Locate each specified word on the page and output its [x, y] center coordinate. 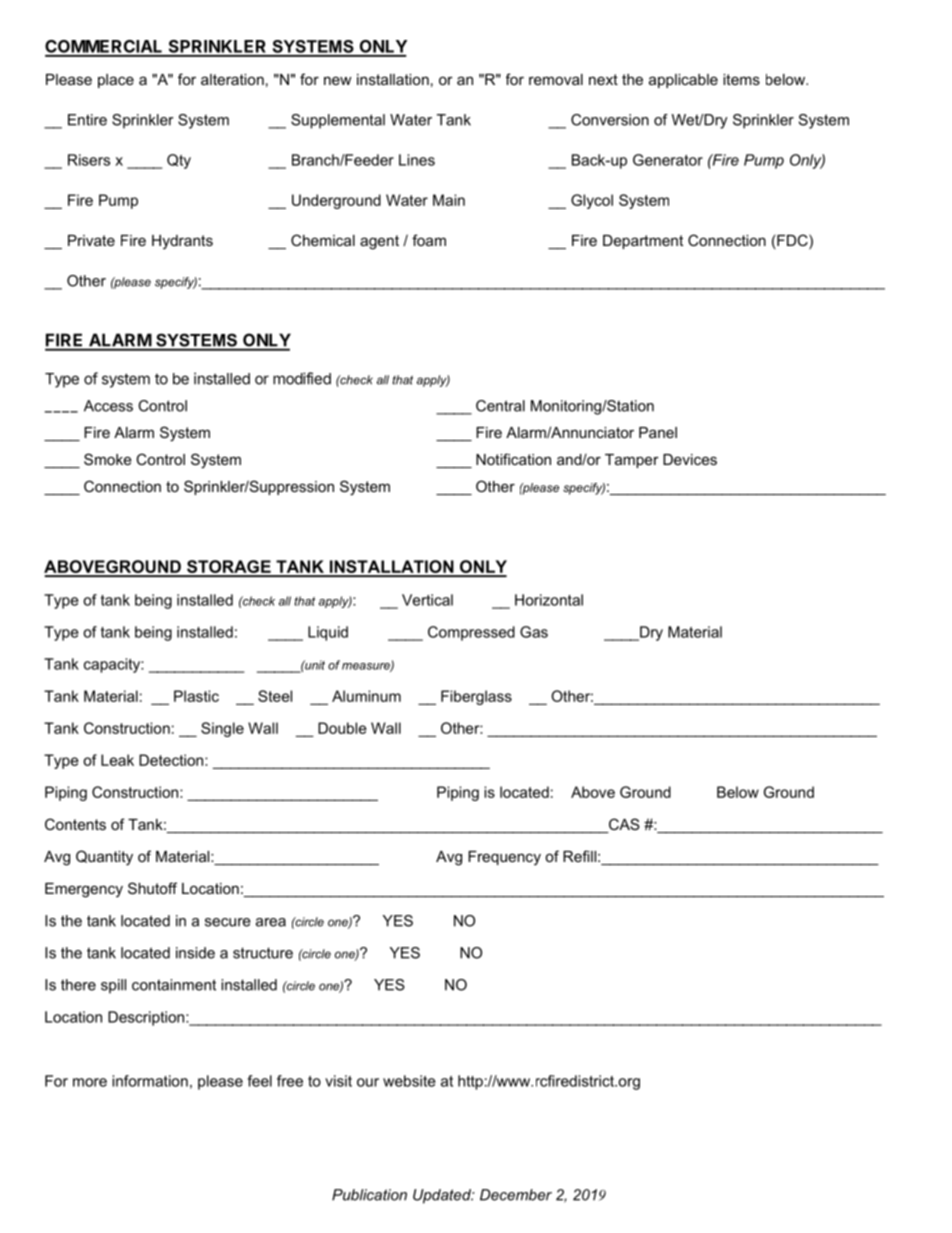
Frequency [504, 858]
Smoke [108, 459]
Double [342, 728]
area [271, 922]
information [150, 1081]
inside [195, 953]
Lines [417, 160]
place [116, 81]
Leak [117, 760]
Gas [534, 632]
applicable [683, 81]
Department [643, 242]
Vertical [427, 600]
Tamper [632, 461]
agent [379, 242]
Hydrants [182, 242]
